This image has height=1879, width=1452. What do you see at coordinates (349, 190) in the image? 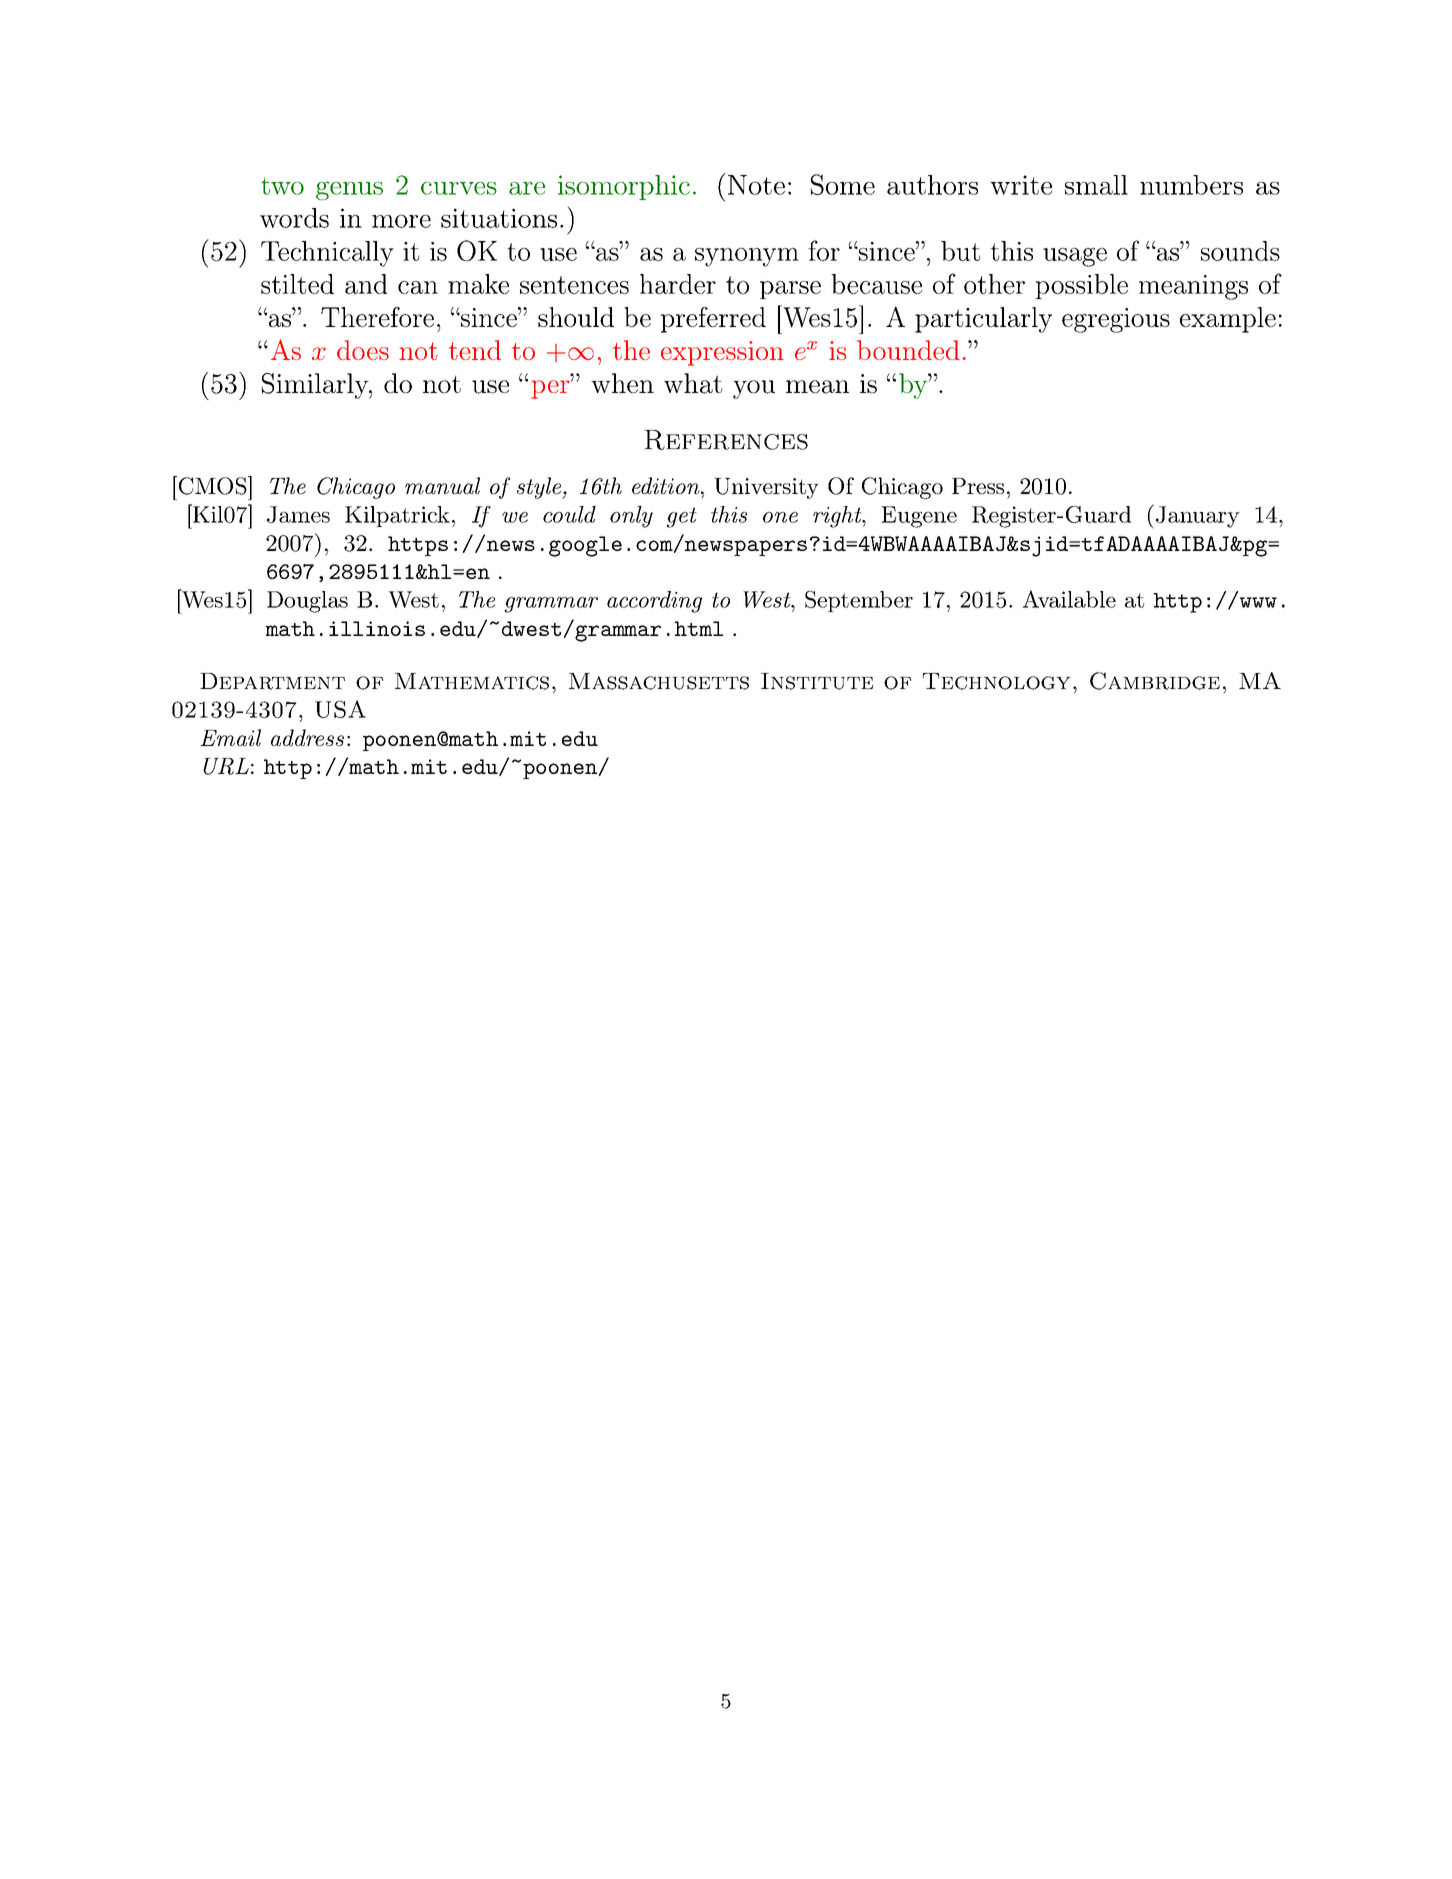
I see `genus` at bounding box center [349, 190].
